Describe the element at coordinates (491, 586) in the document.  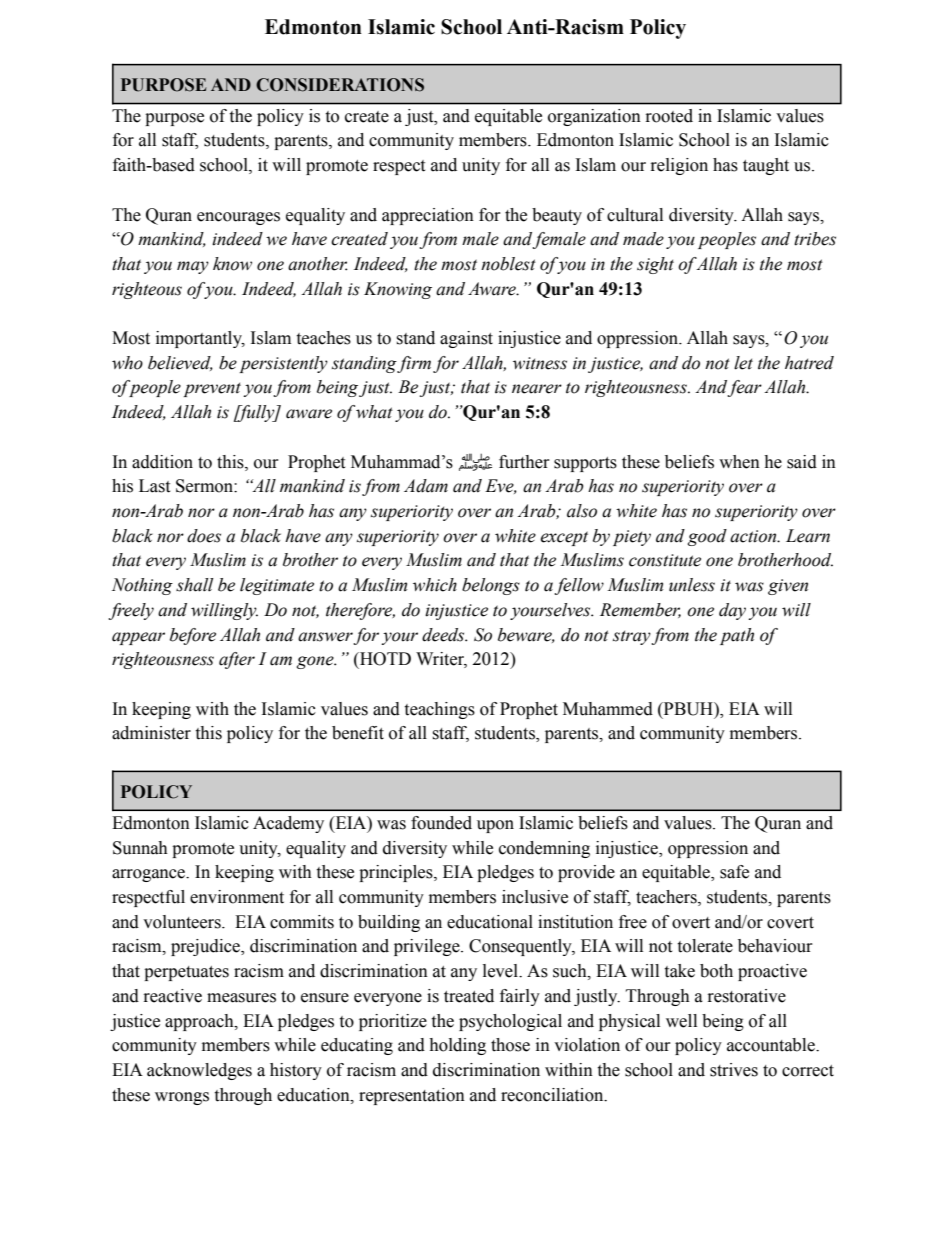
I see `belongs` at that location.
